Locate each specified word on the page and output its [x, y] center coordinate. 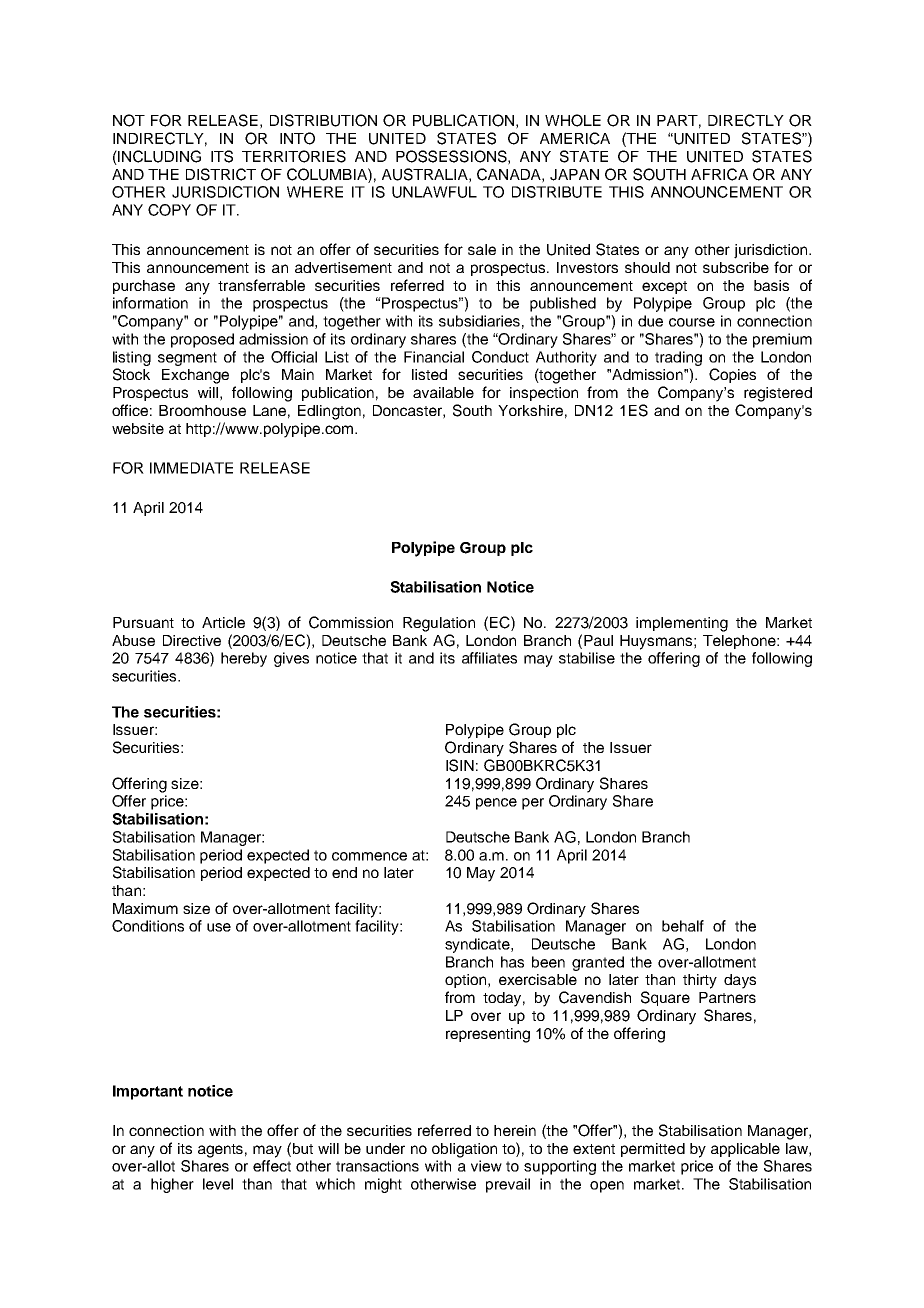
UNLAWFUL [434, 192]
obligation [464, 1150]
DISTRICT [221, 174]
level [218, 1184]
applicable [745, 1150]
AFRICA [719, 174]
